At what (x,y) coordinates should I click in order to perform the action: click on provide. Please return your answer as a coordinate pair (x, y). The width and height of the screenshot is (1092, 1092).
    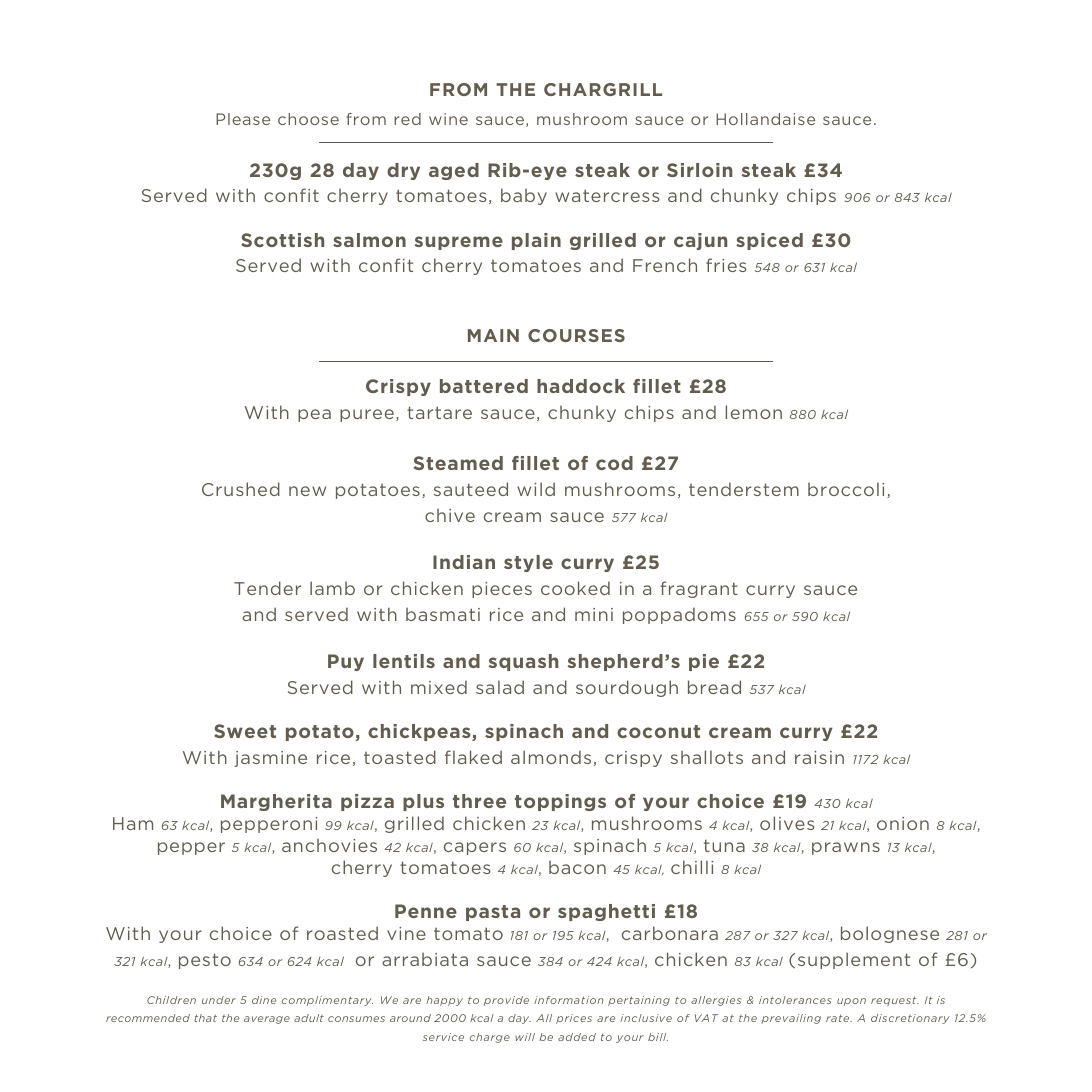
    Looking at the image, I should click on (506, 1001).
